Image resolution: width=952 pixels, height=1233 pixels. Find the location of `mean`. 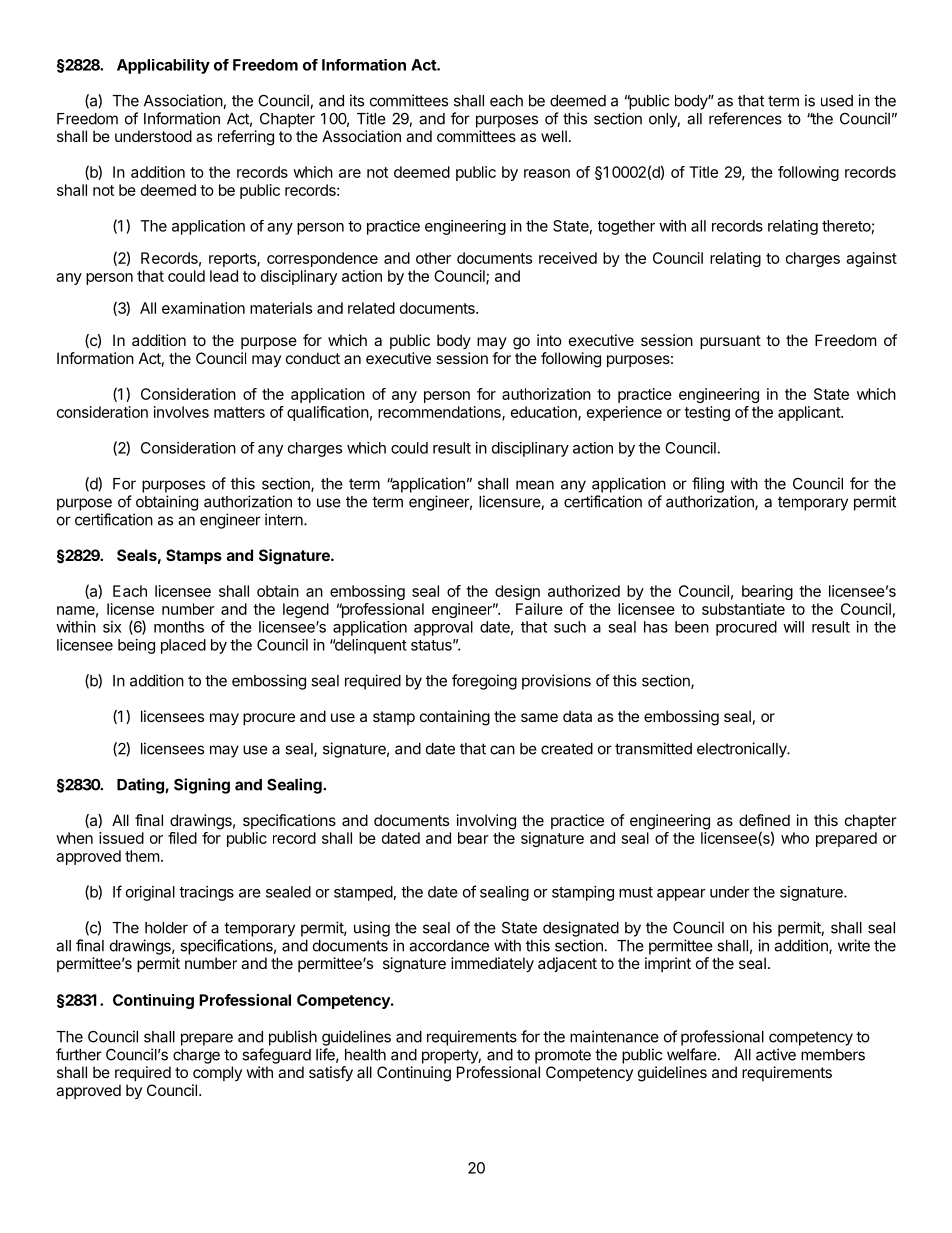

mean is located at coordinates (535, 485).
